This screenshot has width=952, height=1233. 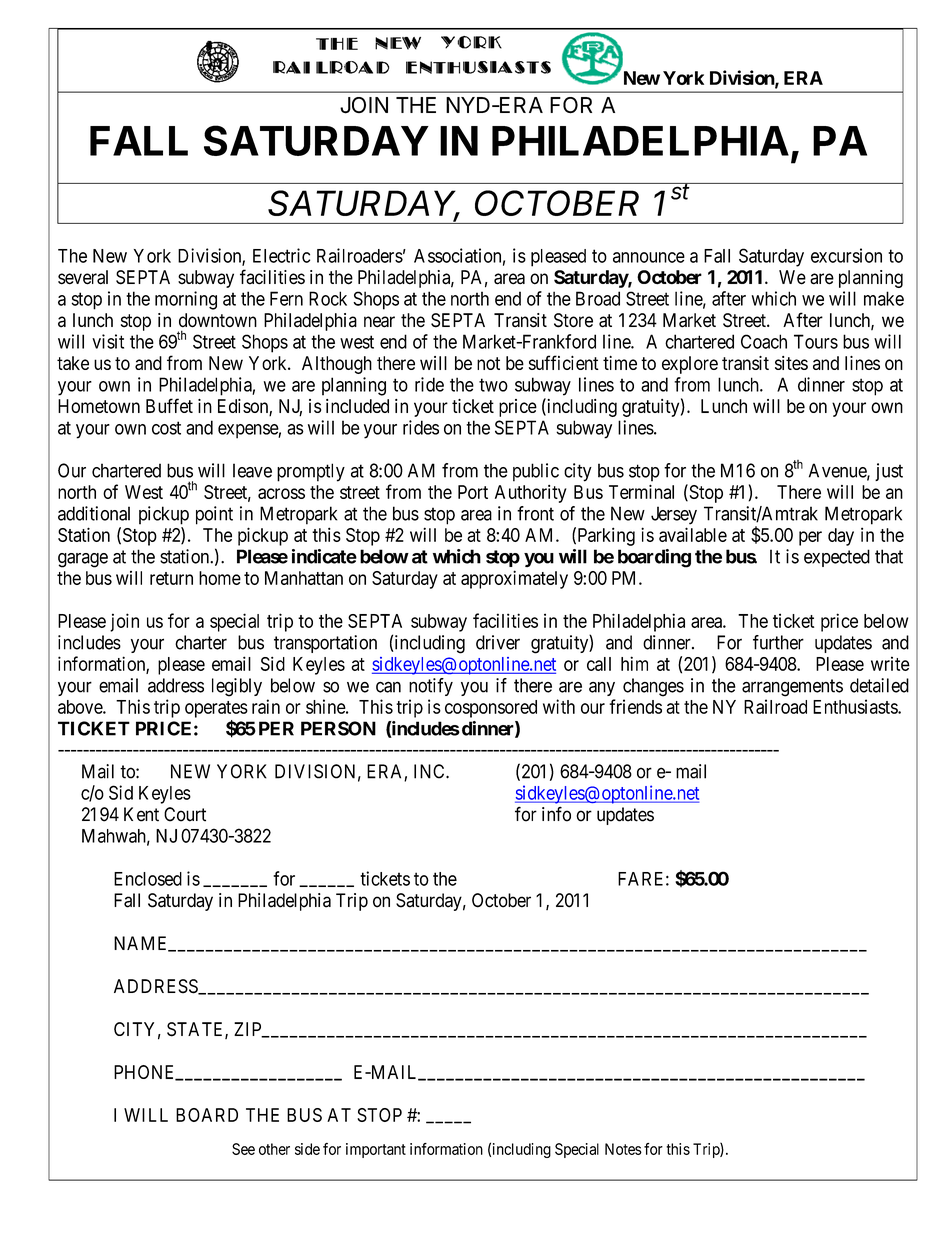 What do you see at coordinates (186, 300) in the screenshot?
I see `morning` at bounding box center [186, 300].
